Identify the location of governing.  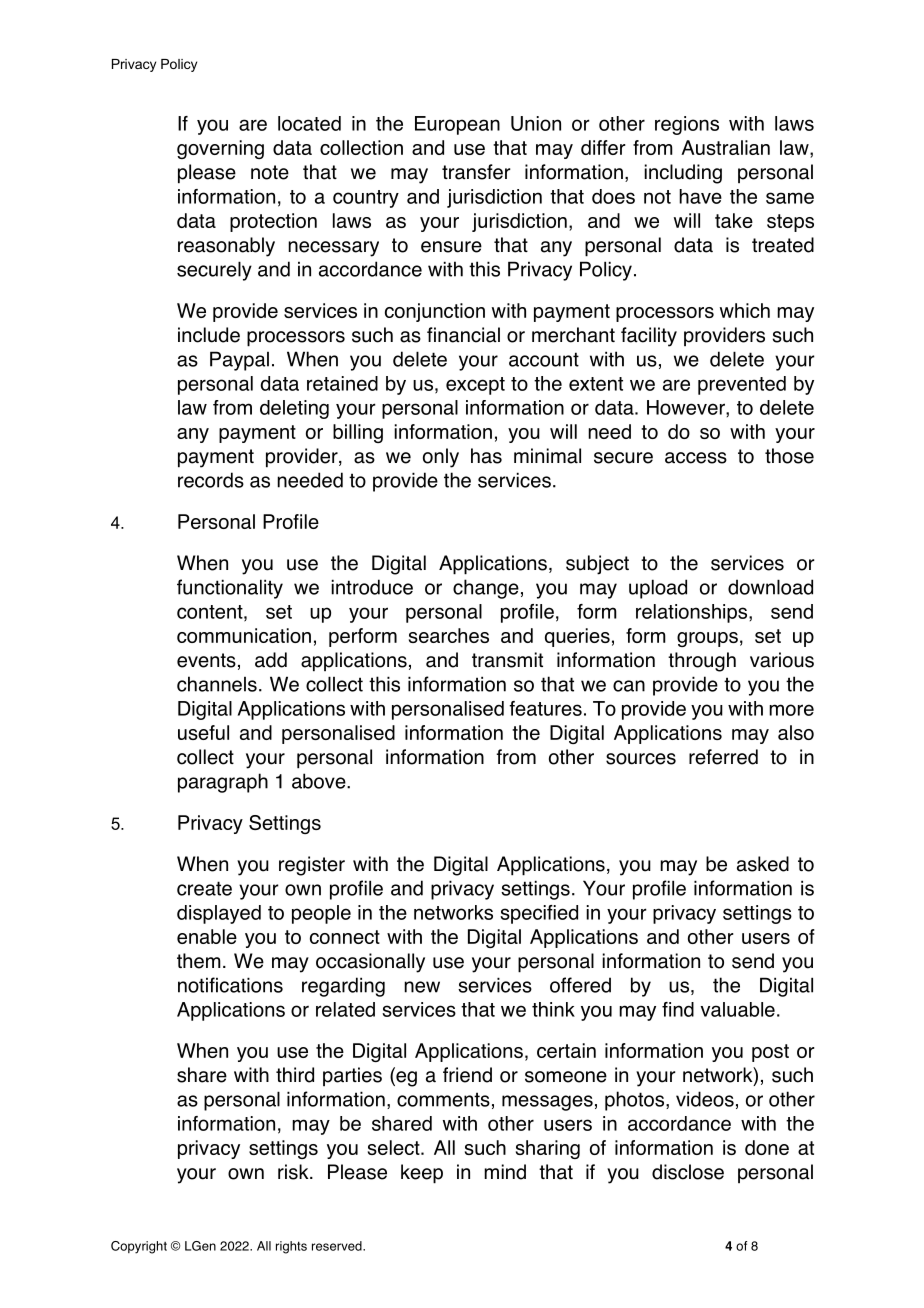
(220, 149).
